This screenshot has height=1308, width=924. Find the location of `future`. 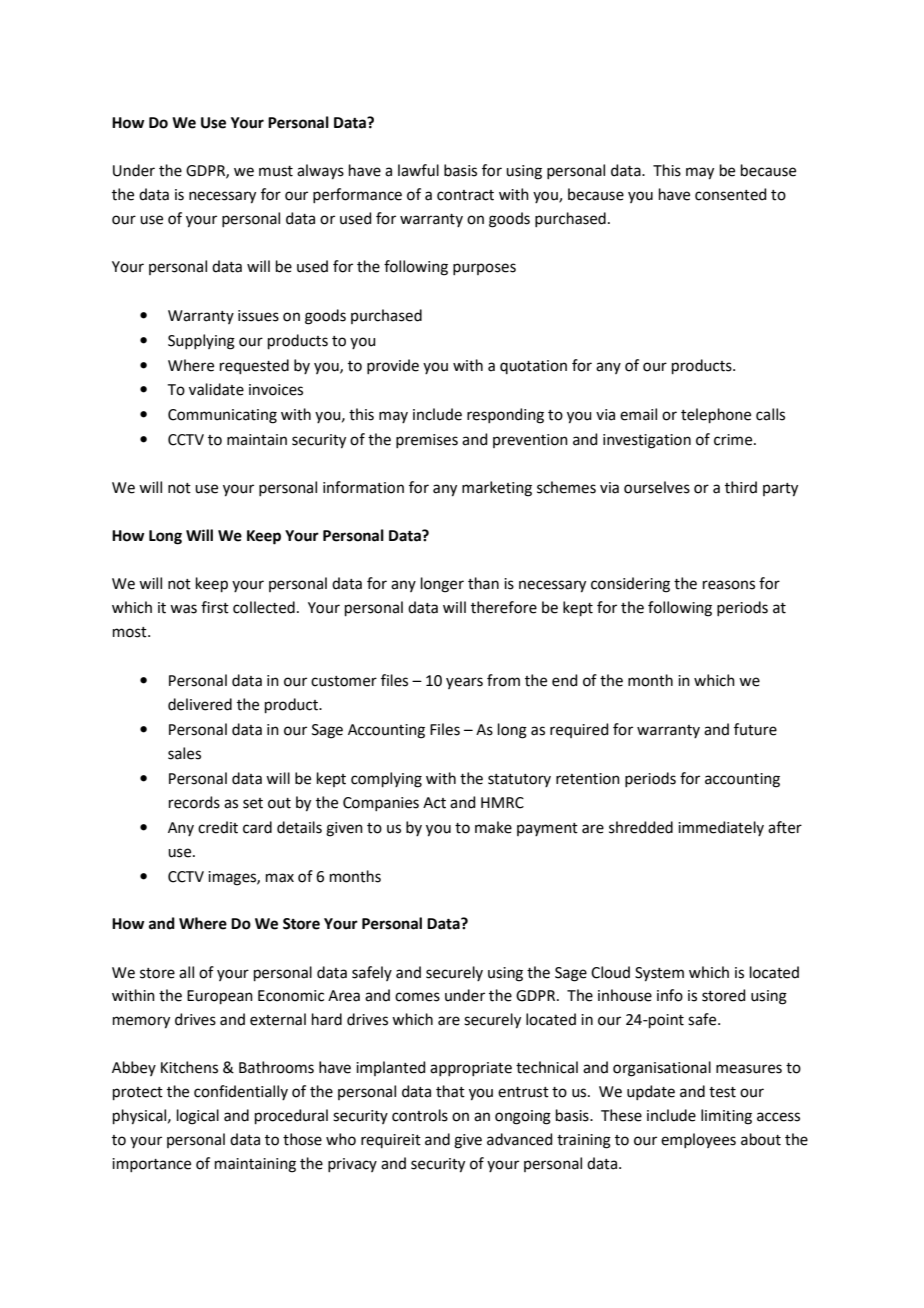

future is located at coordinates (755, 729).
